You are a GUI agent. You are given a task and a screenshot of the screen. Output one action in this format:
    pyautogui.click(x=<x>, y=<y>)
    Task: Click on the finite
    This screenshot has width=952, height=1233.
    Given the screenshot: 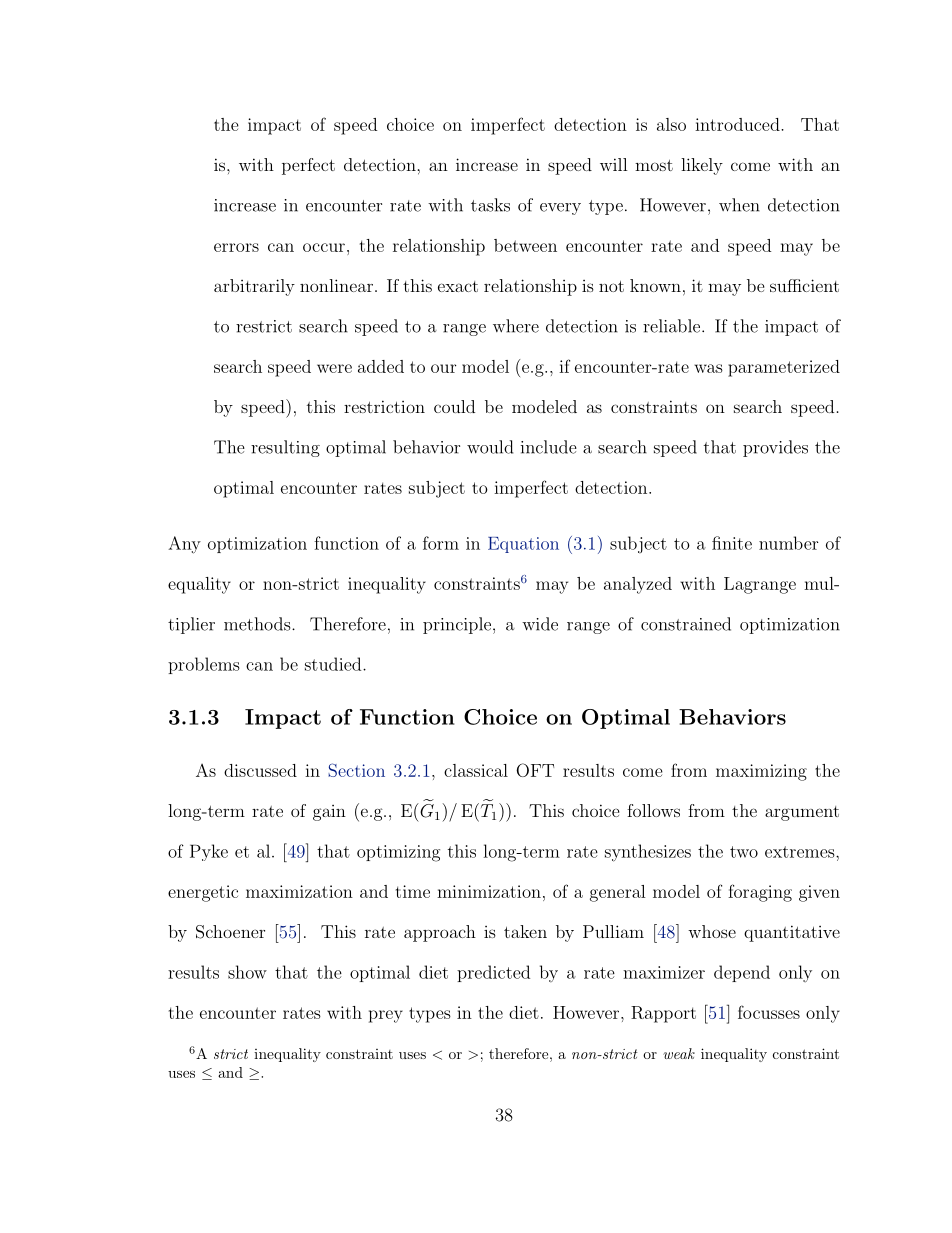 What is the action you would take?
    pyautogui.click(x=732, y=543)
